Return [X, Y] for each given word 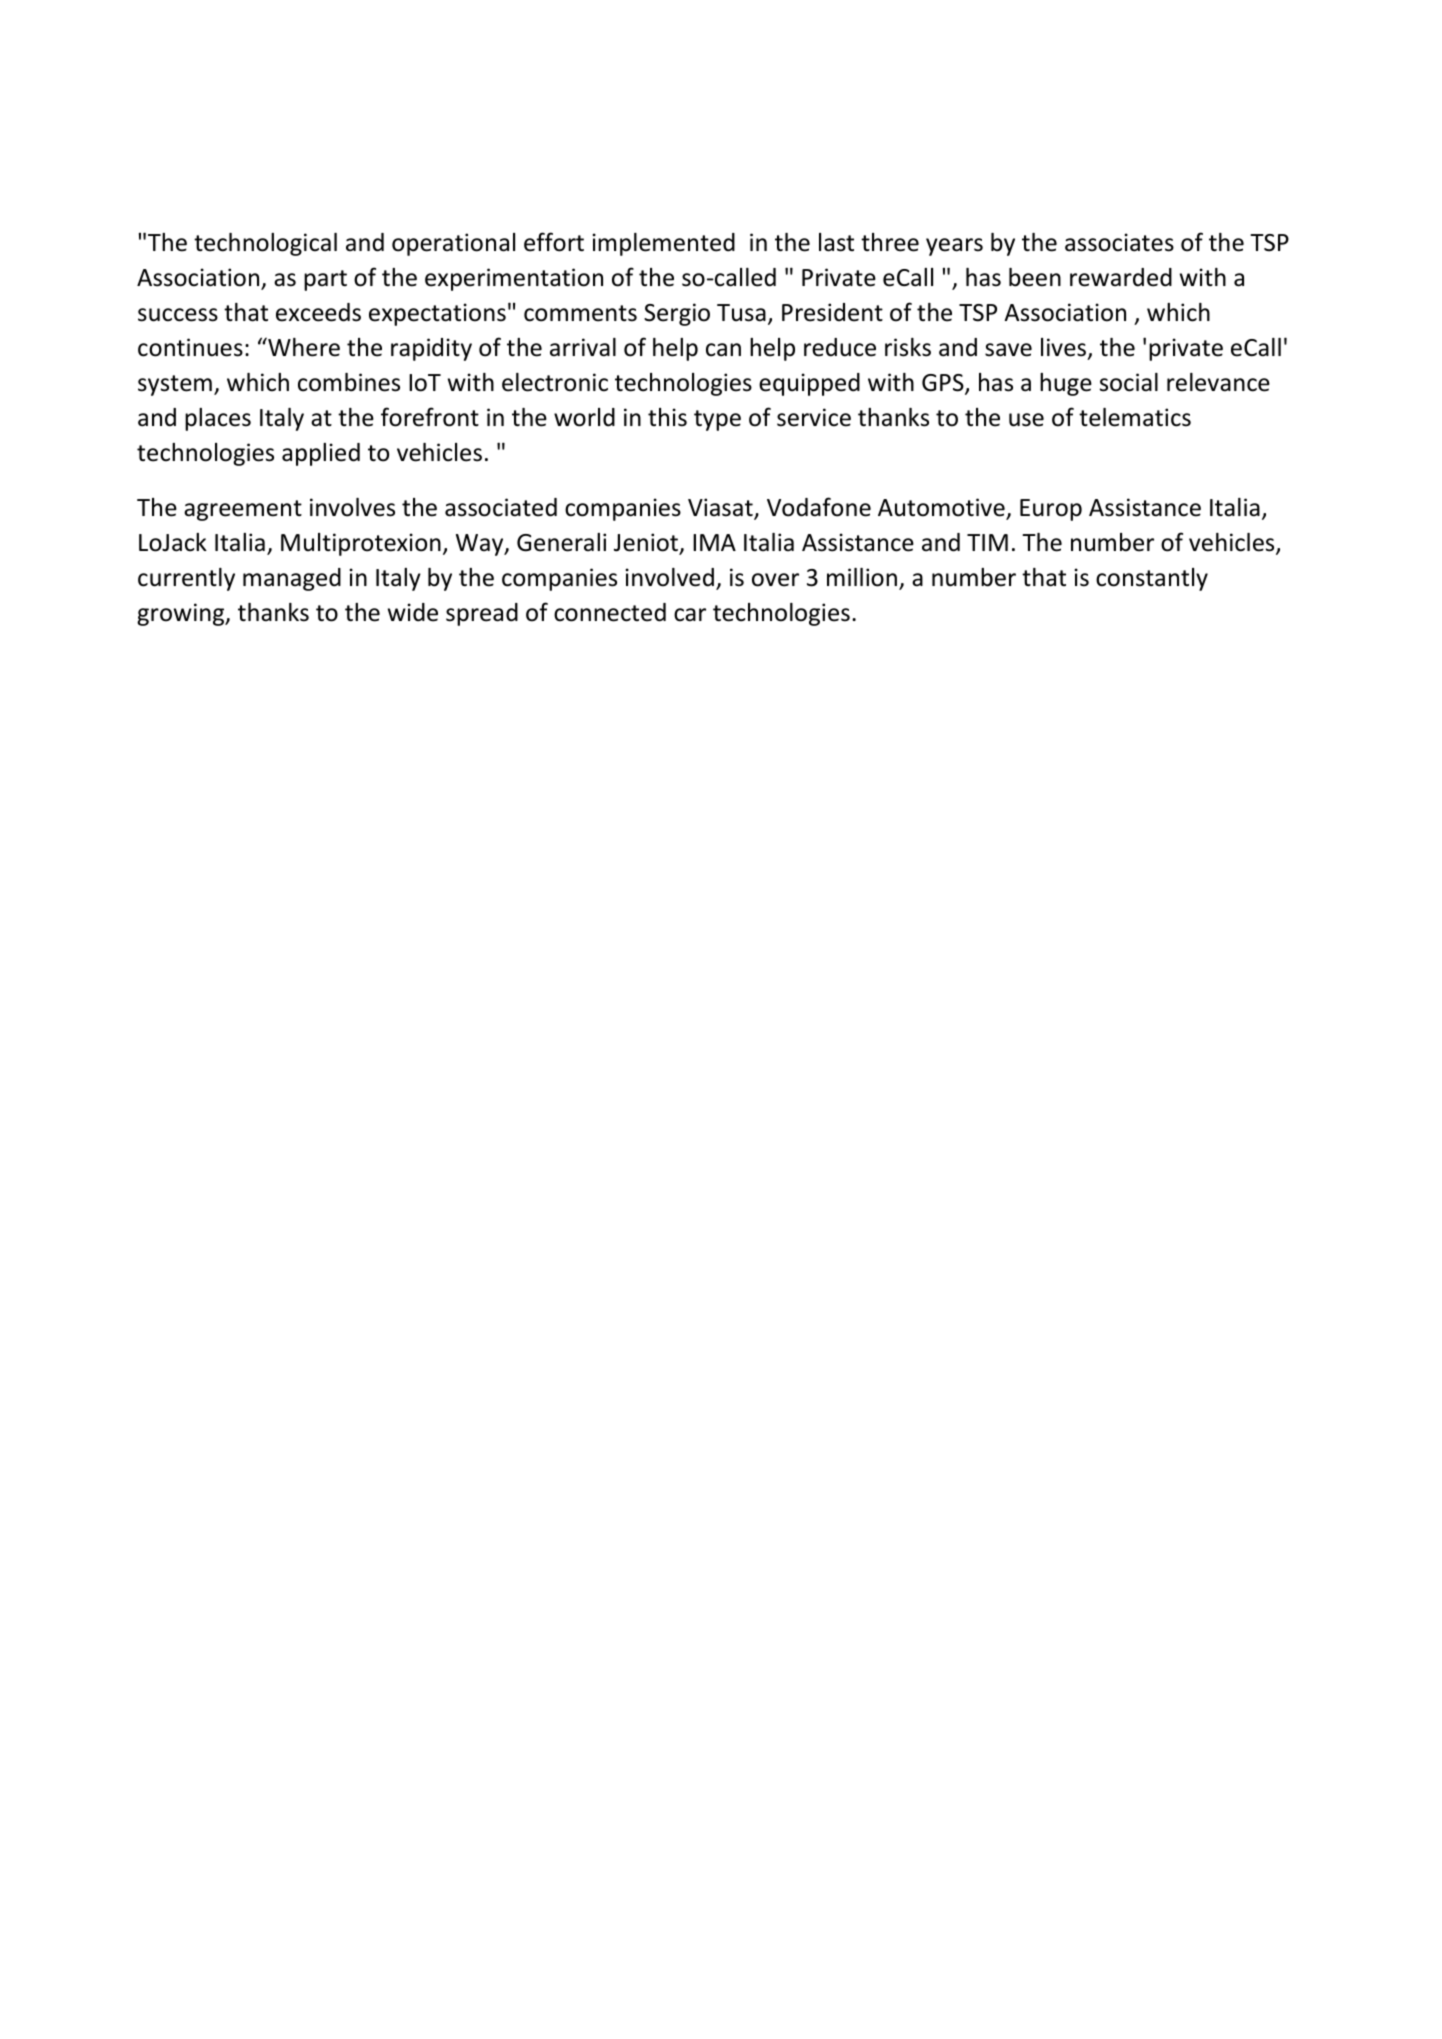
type [717, 420]
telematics [1135, 417]
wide [413, 612]
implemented [664, 244]
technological [265, 244]
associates [1119, 242]
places [218, 419]
